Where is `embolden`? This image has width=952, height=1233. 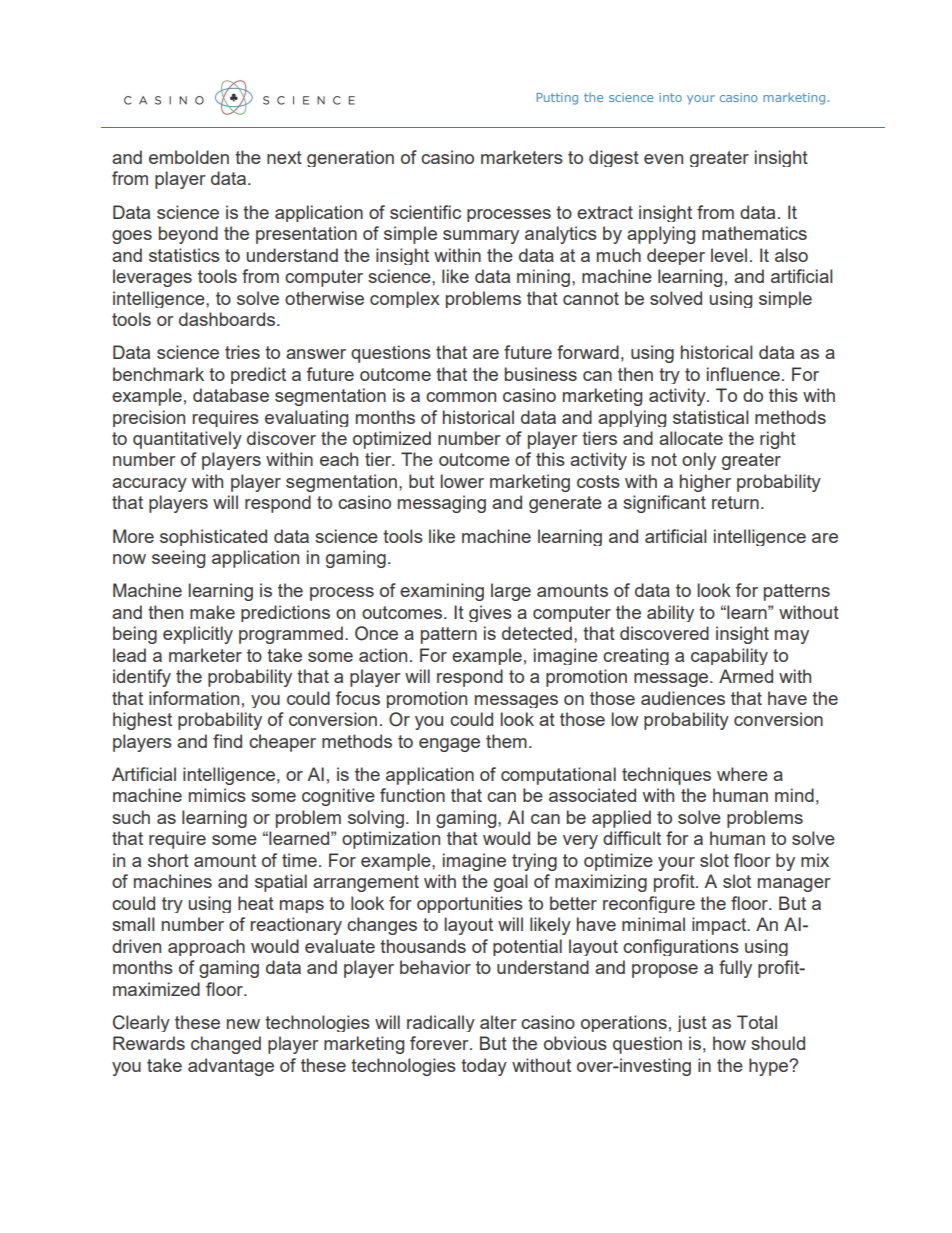 embolden is located at coordinates (189, 157).
